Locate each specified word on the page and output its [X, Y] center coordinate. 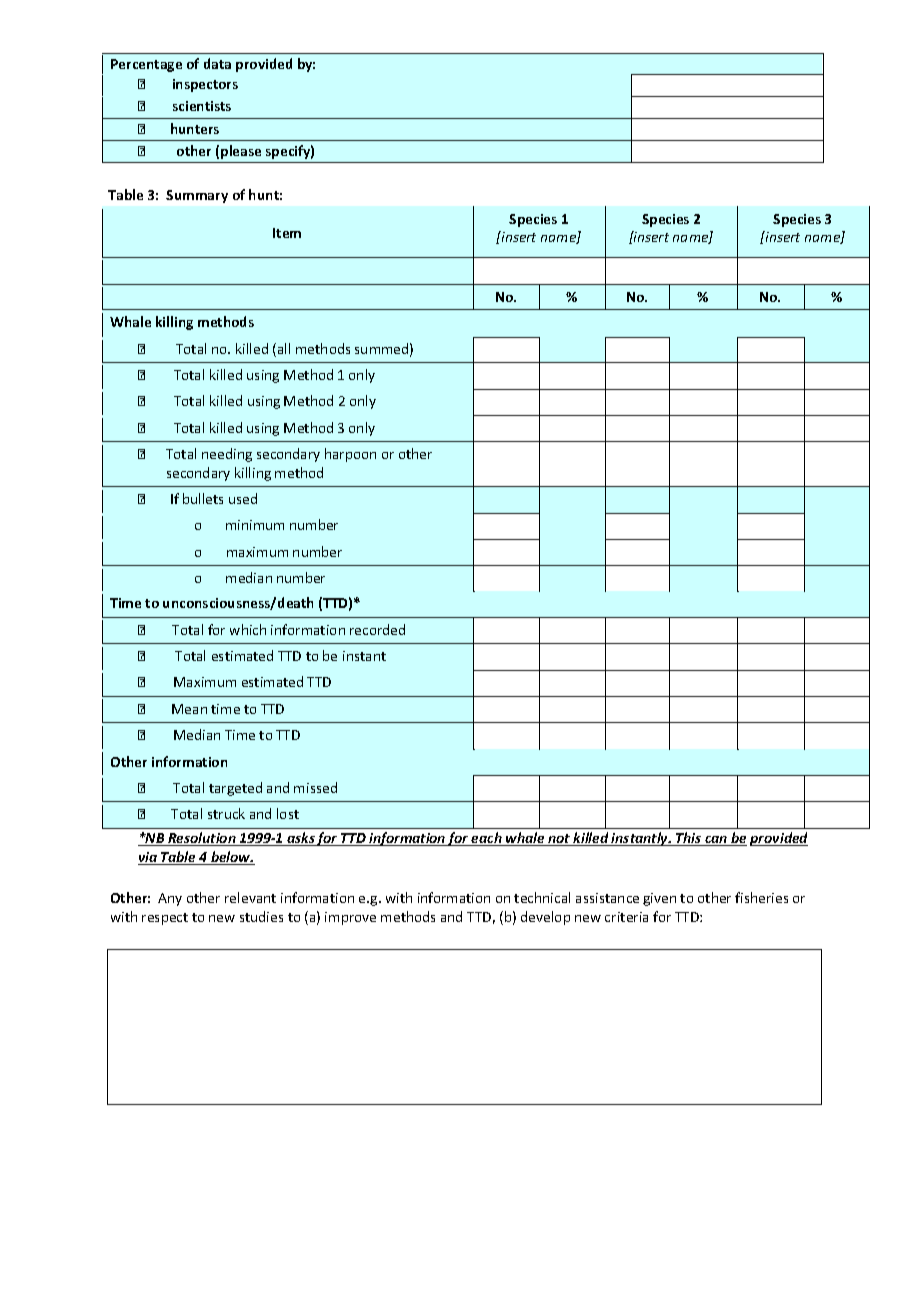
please [241, 152]
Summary [197, 196]
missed [315, 787]
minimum [255, 525]
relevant [250, 897]
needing [227, 455]
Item [287, 233]
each [487, 839]
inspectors [205, 85]
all [284, 348]
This [689, 839]
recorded [377, 629]
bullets [203, 498]
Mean [189, 709]
